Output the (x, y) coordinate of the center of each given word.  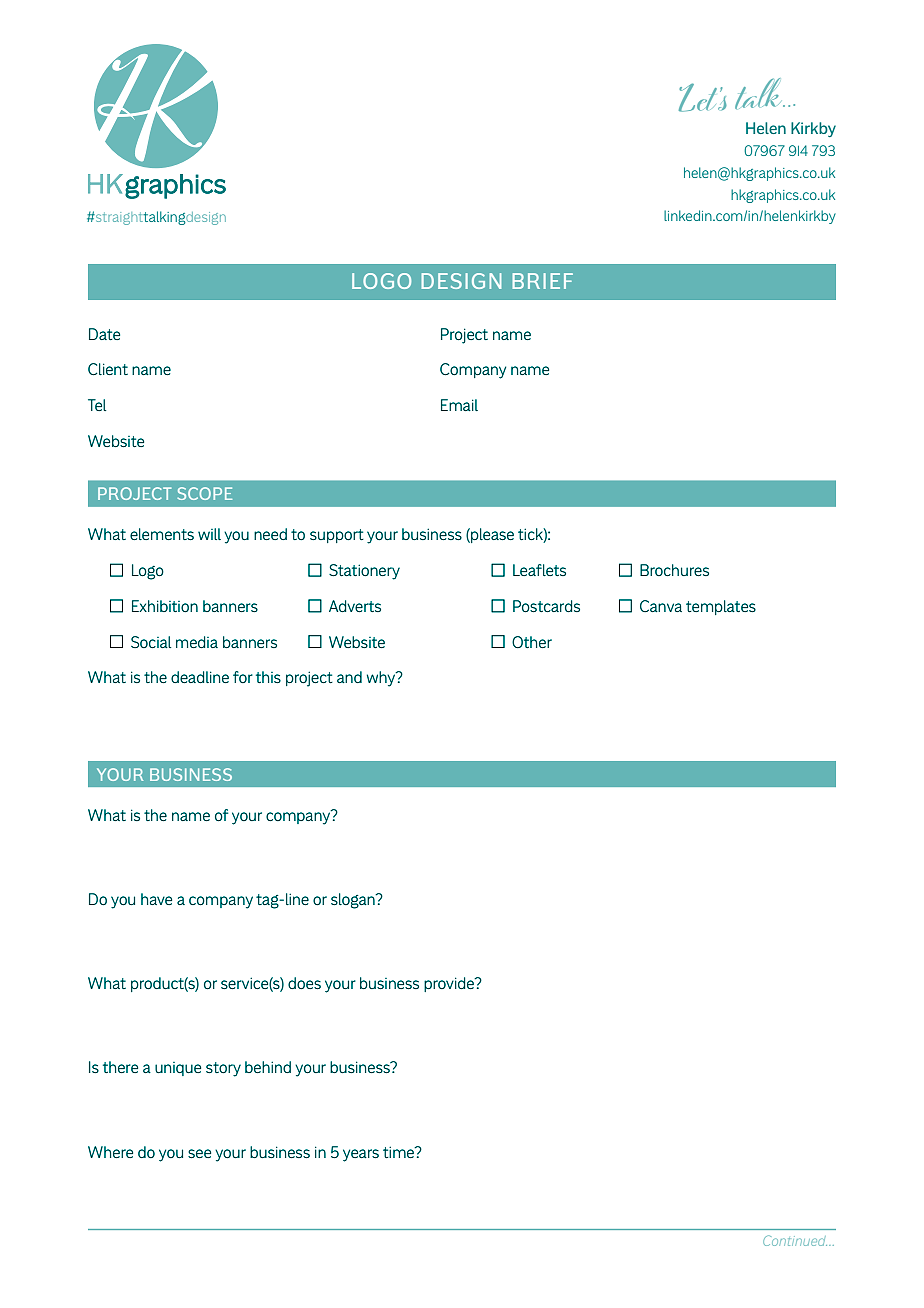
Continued (795, 1240)
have (156, 899)
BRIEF (542, 281)
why (382, 679)
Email (459, 405)
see (199, 1153)
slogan (354, 901)
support (337, 536)
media (197, 642)
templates (721, 607)
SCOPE (204, 493)
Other (532, 642)
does (304, 983)
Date (104, 334)
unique (178, 1069)
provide (450, 984)
